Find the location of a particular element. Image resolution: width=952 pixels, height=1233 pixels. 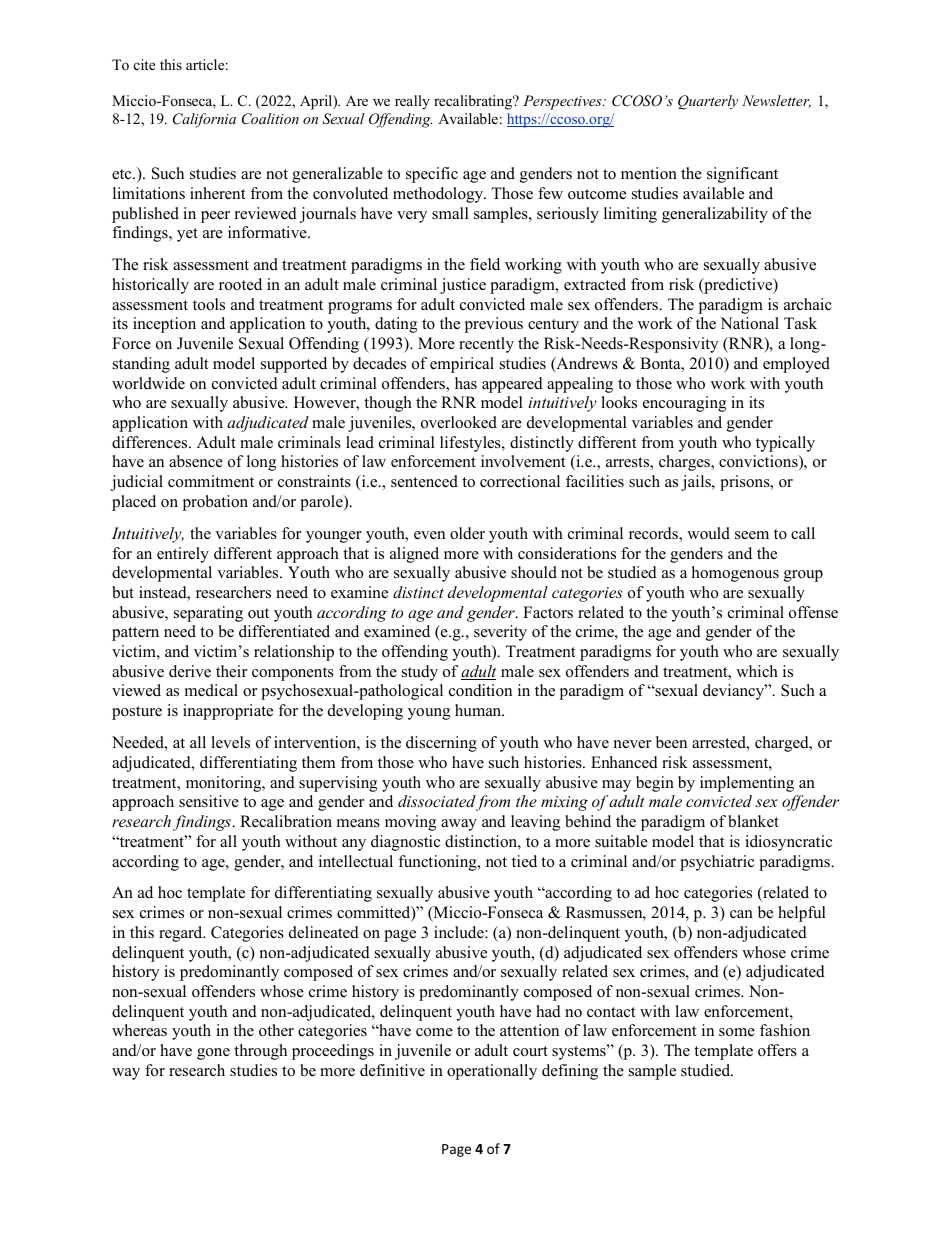

recalibrating is located at coordinates (474, 102).
